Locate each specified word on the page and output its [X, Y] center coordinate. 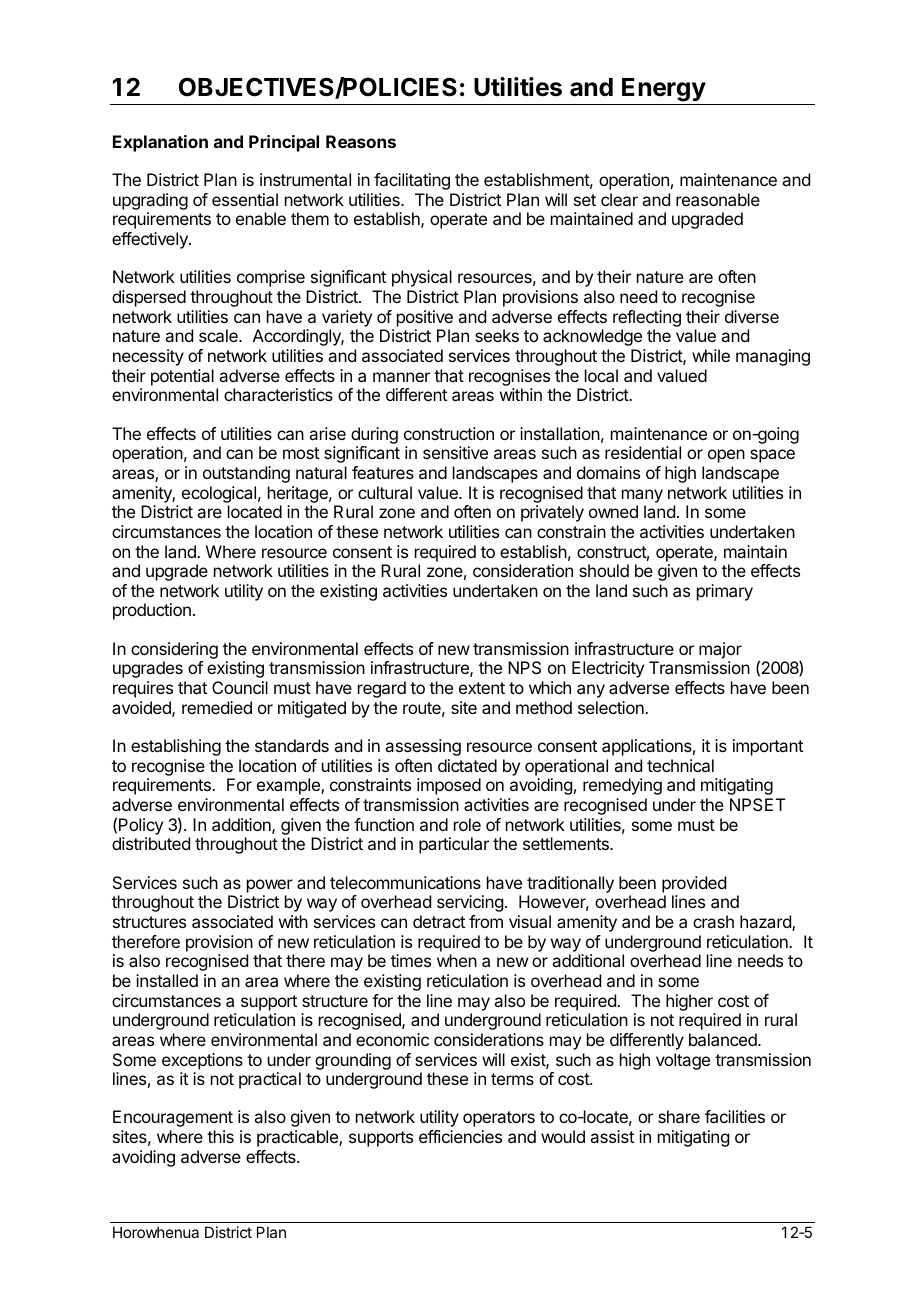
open [726, 456]
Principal [284, 143]
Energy [664, 90]
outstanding [246, 474]
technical [680, 765]
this [220, 1136]
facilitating [412, 181]
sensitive [455, 452]
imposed [449, 786]
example [289, 786]
